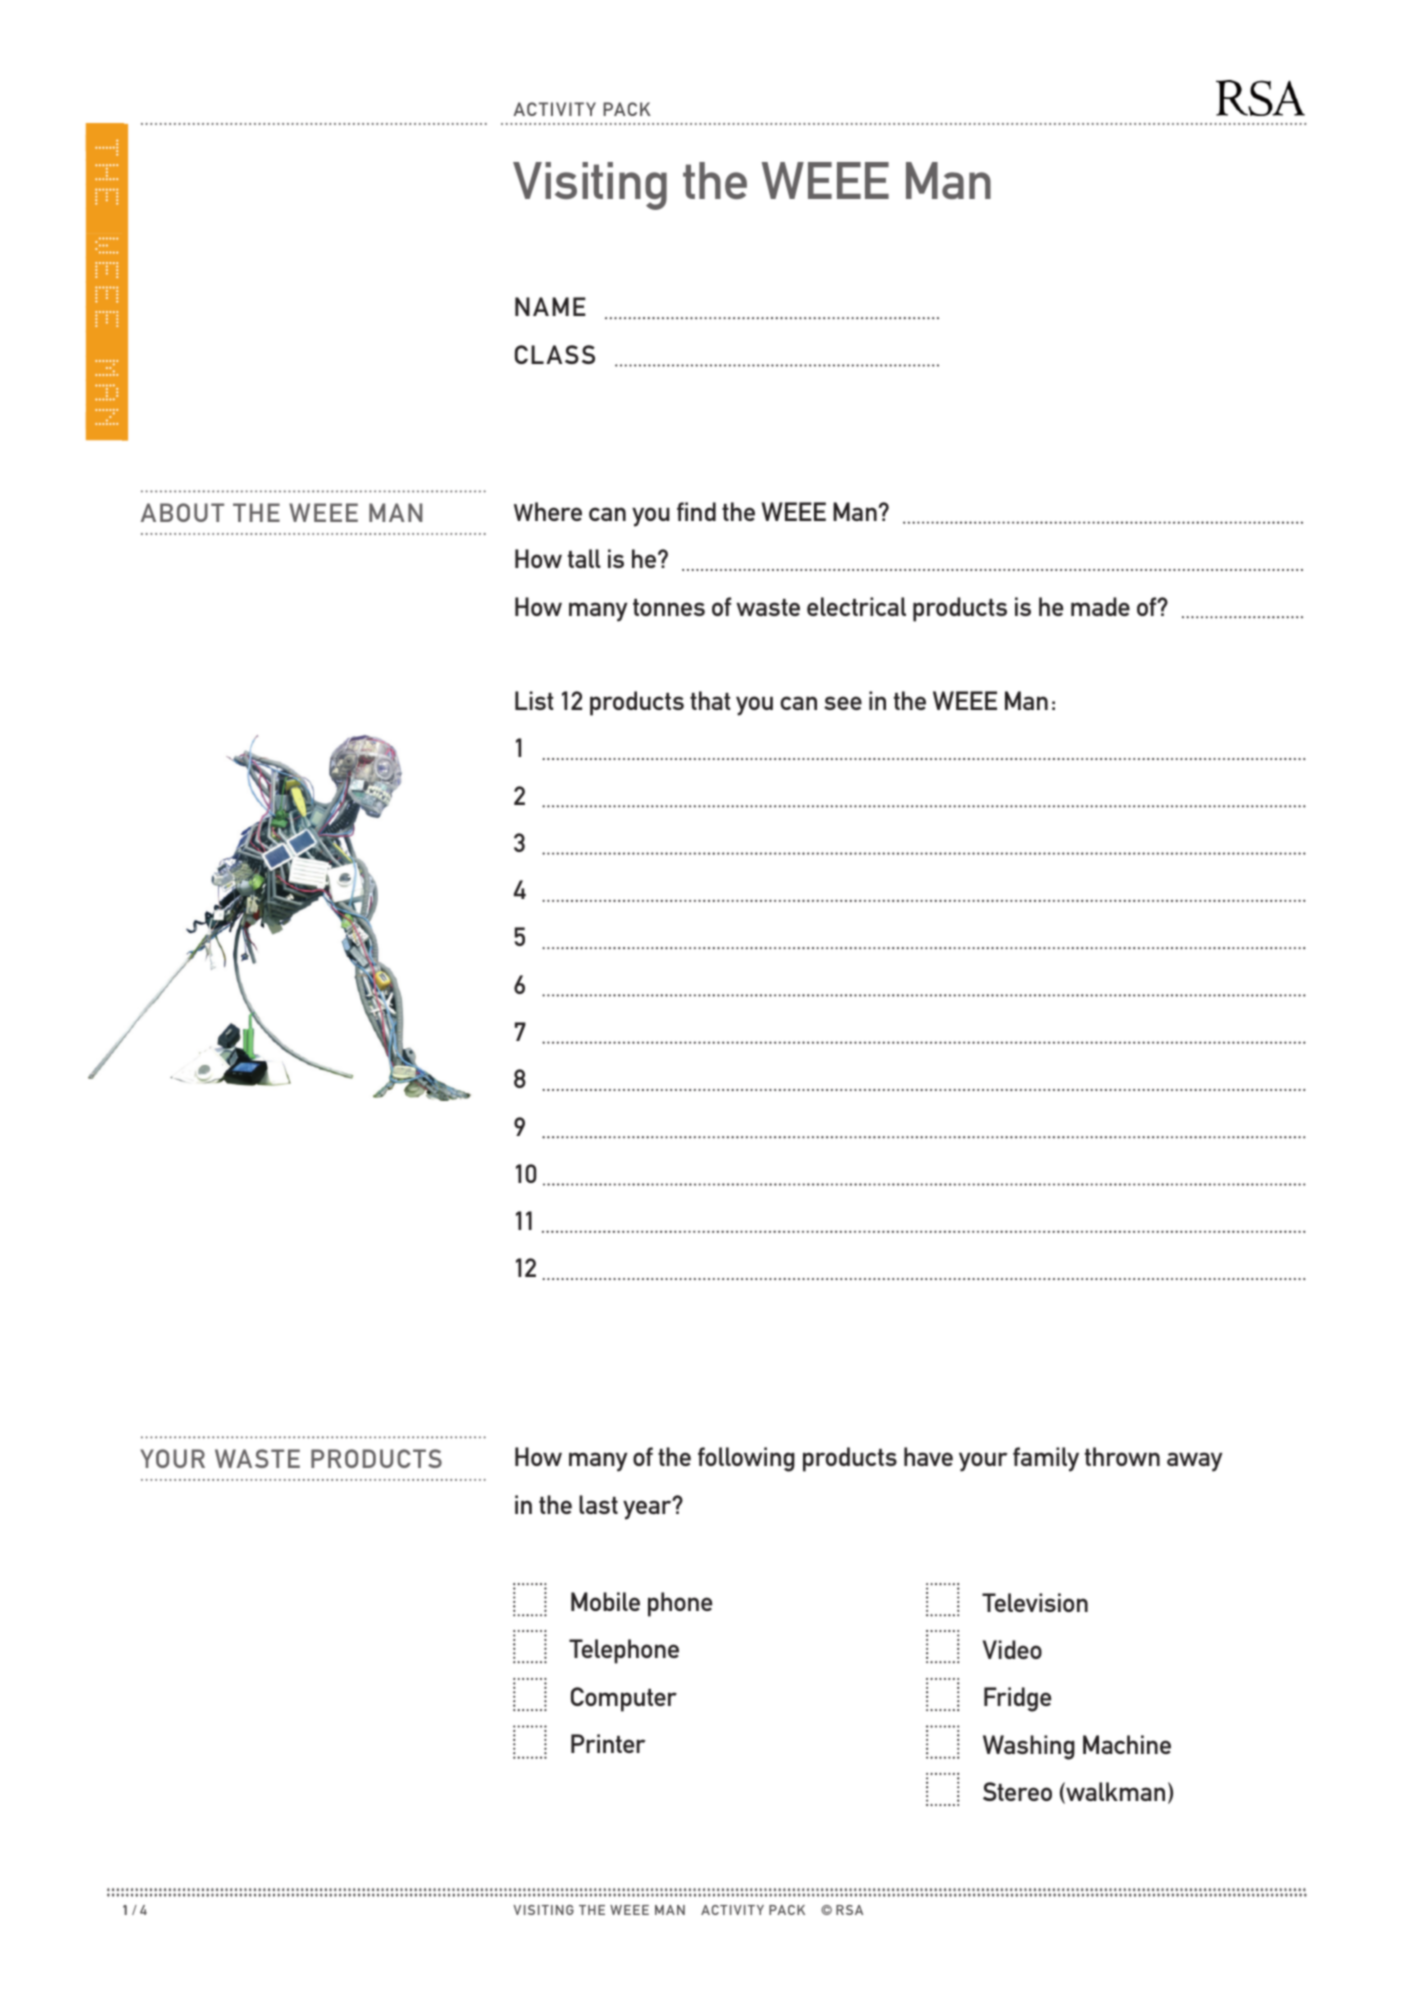  What do you see at coordinates (555, 354) in the image?
I see `CLASS` at bounding box center [555, 354].
